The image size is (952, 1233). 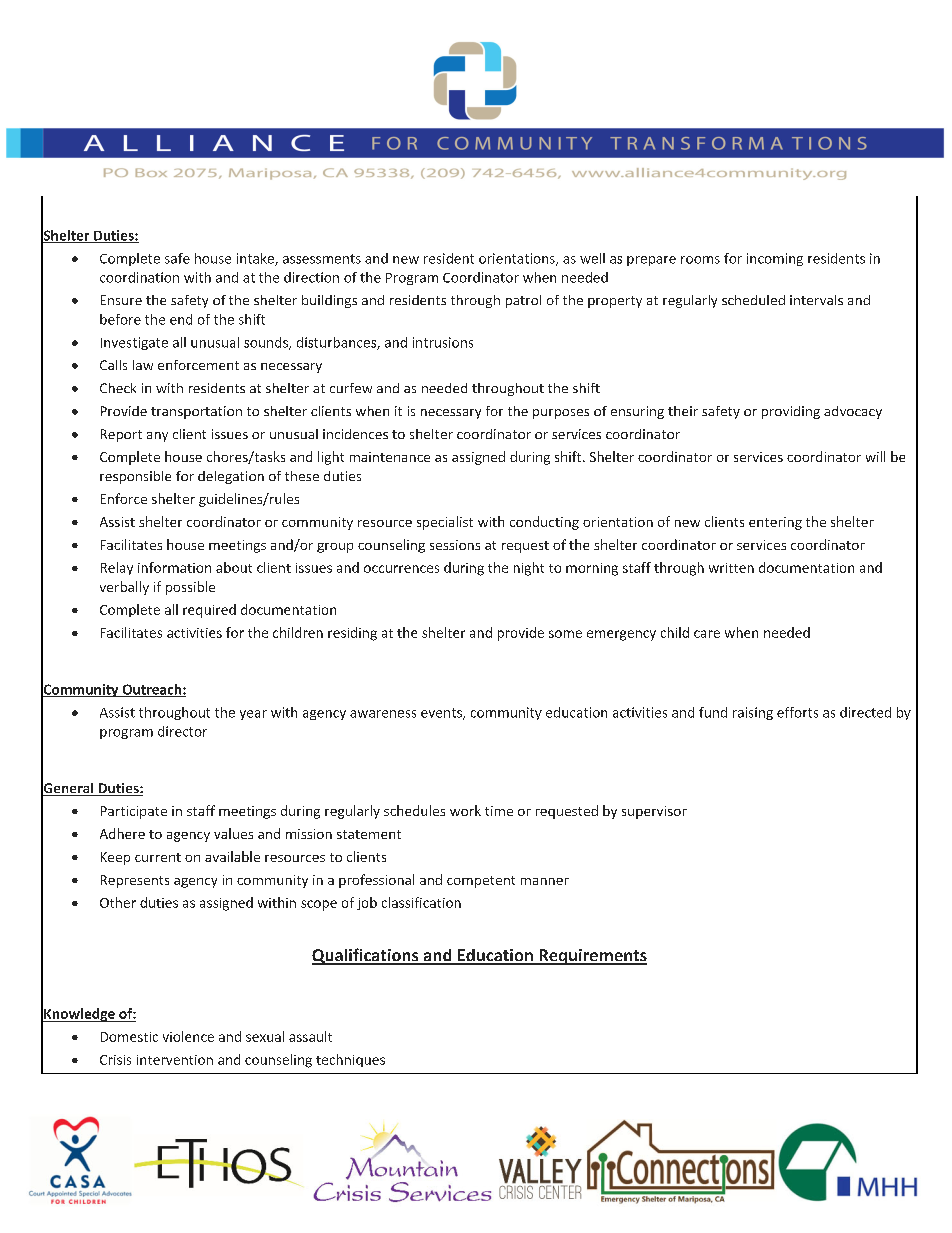 I want to click on patrol, so click(x=523, y=301).
